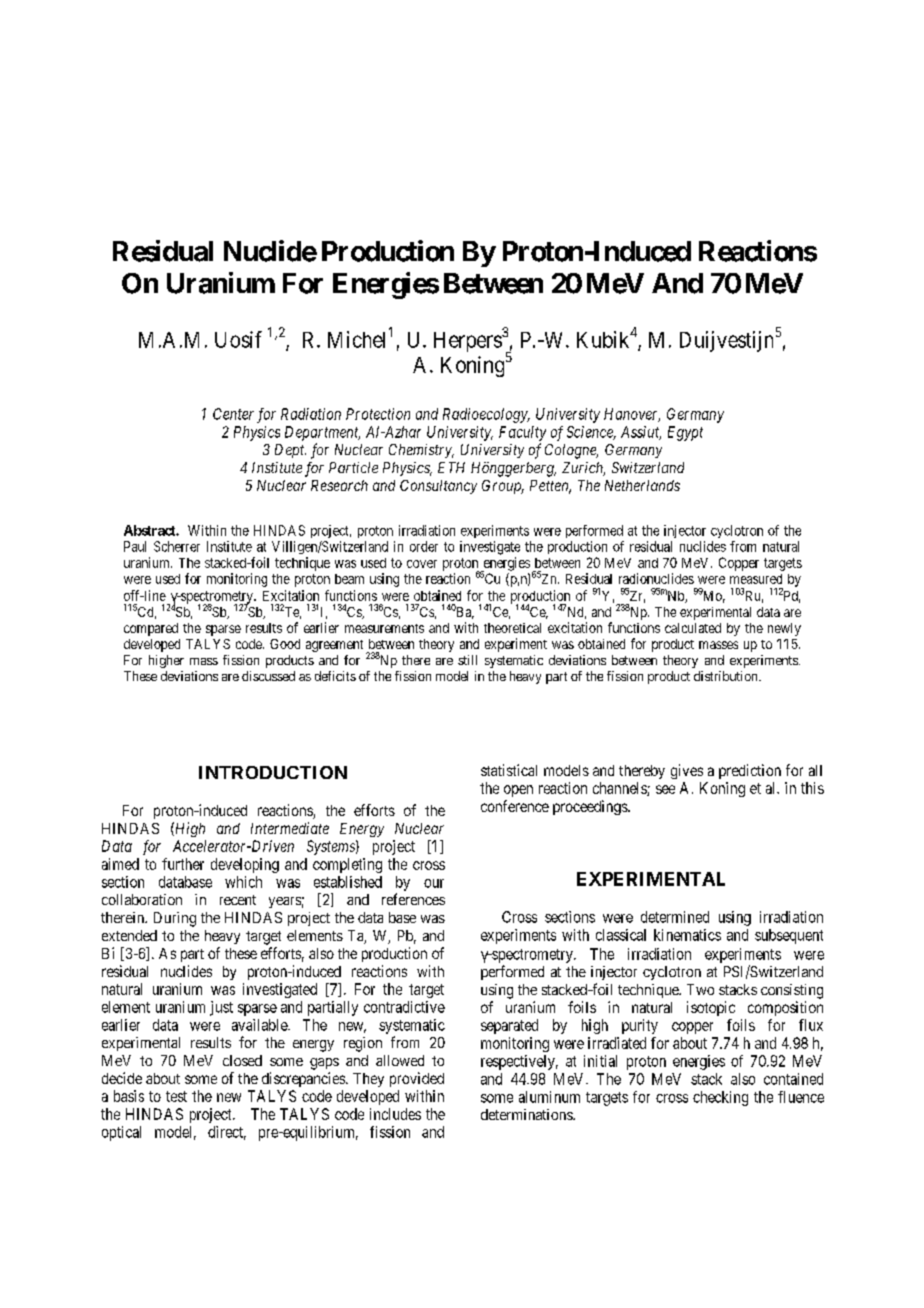 The image size is (924, 1308). I want to click on test, so click(176, 1096).
